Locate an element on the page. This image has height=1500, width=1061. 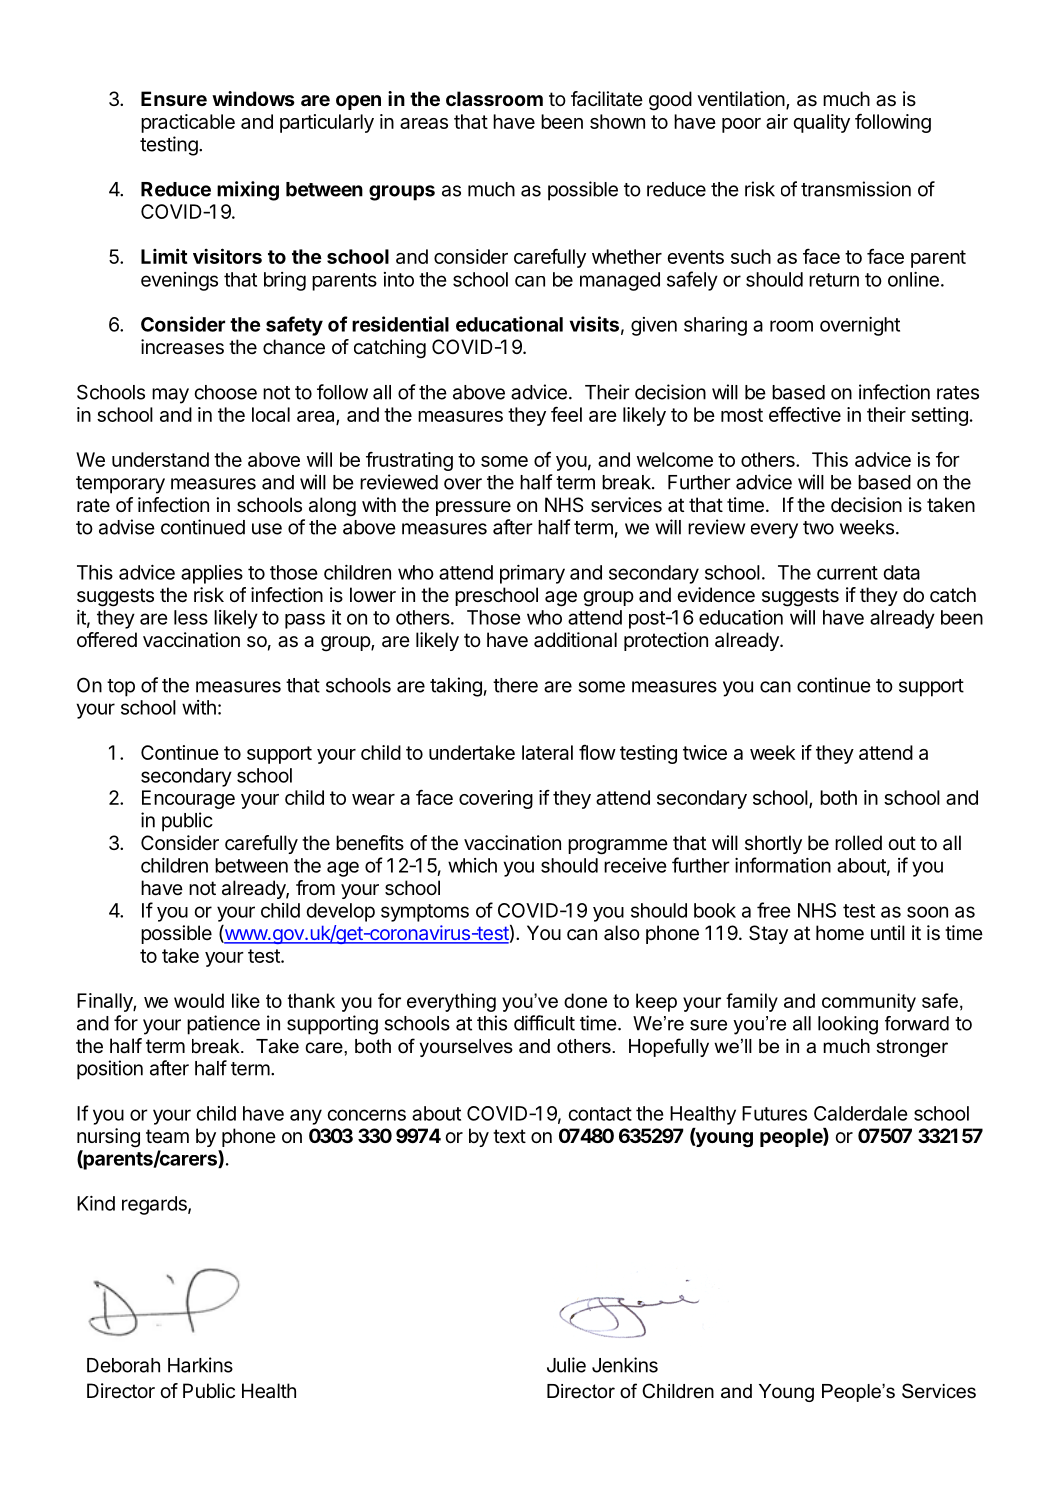
home is located at coordinates (840, 933).
